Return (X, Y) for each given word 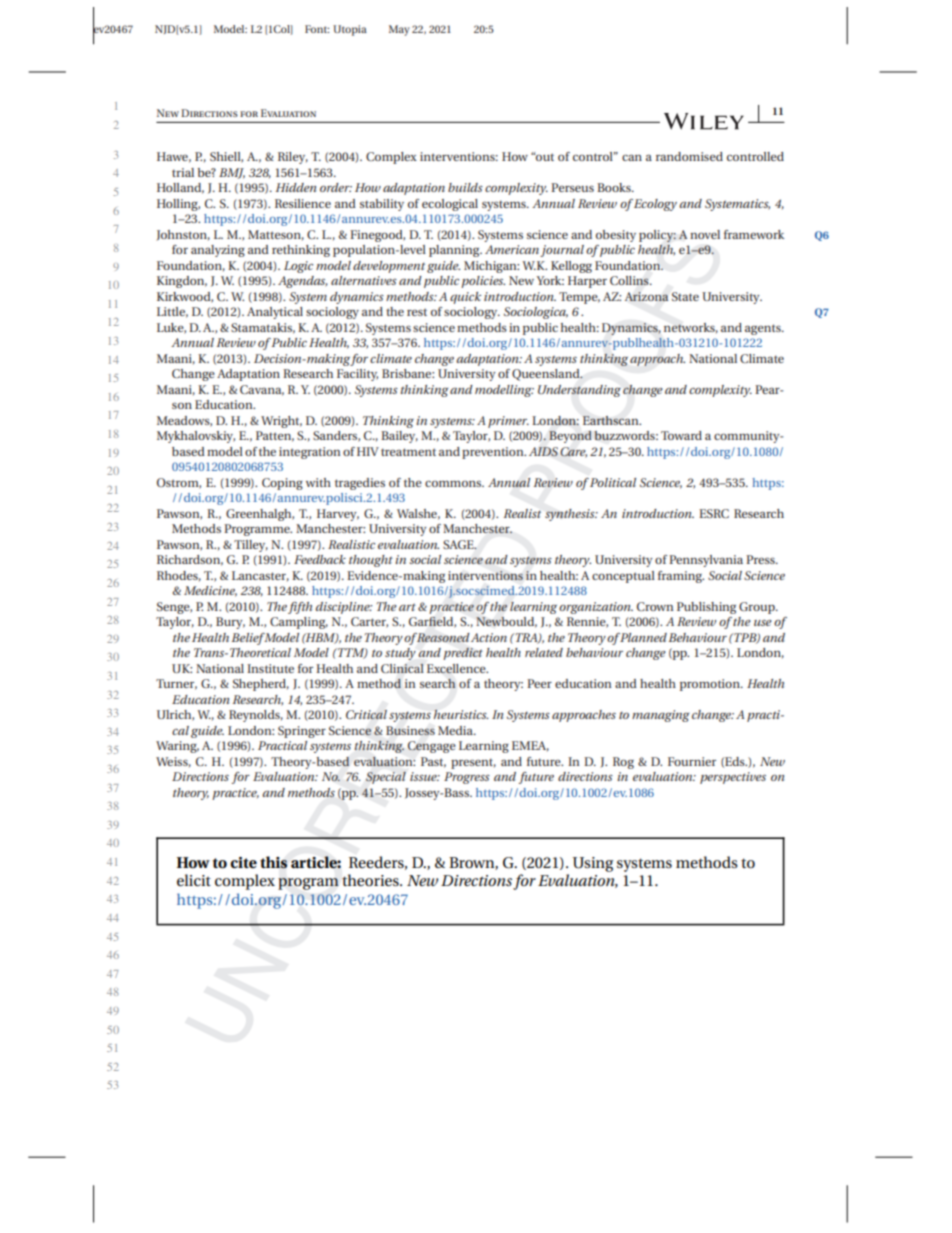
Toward (681, 435)
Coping (282, 484)
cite (243, 862)
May (399, 30)
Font (317, 29)
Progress (467, 778)
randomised (689, 156)
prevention (494, 453)
